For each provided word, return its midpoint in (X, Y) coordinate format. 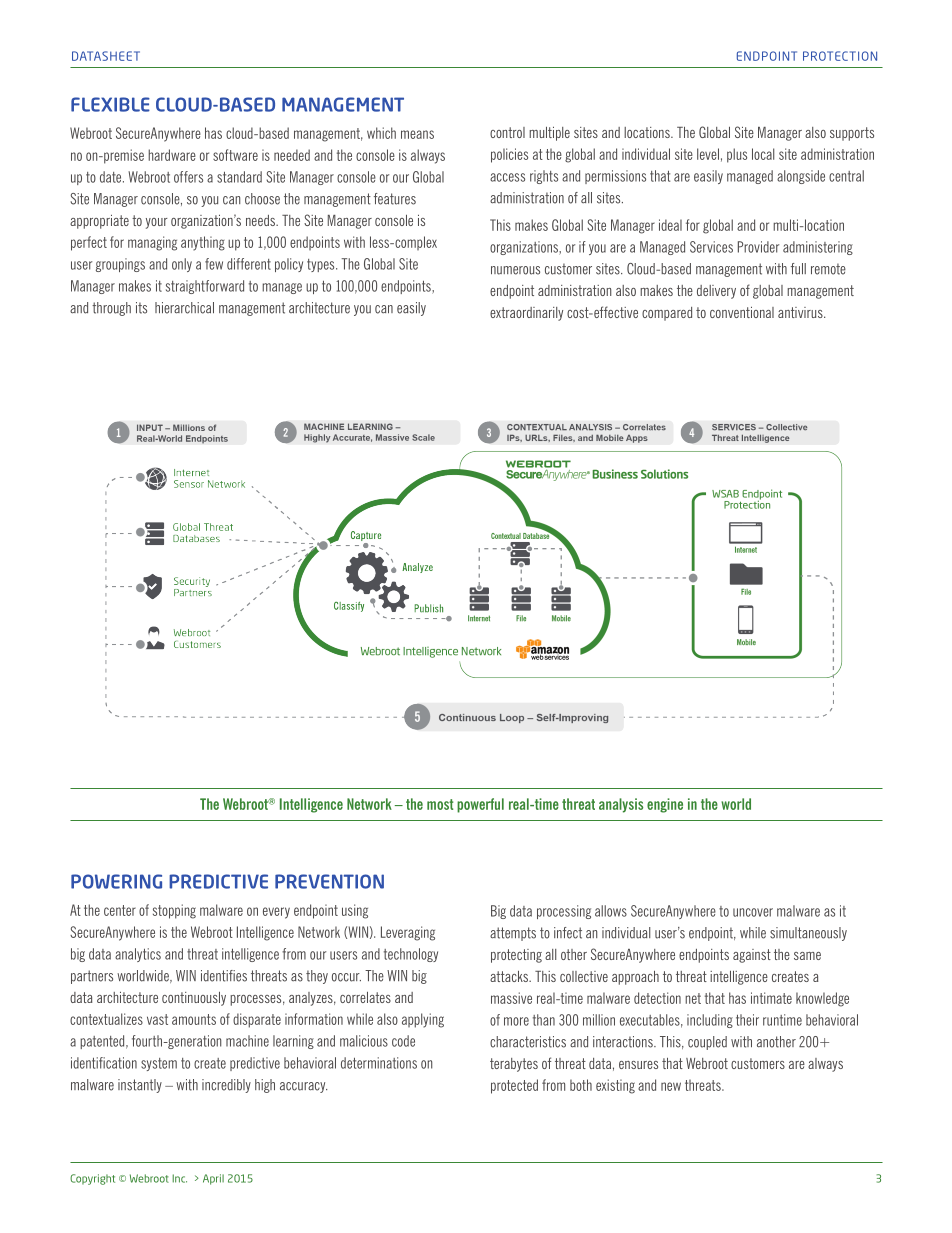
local (763, 154)
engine (665, 805)
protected (514, 1086)
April (213, 1179)
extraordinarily (526, 314)
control (507, 132)
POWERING (116, 881)
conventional (742, 312)
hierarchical (184, 308)
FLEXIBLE (110, 104)
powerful (480, 805)
